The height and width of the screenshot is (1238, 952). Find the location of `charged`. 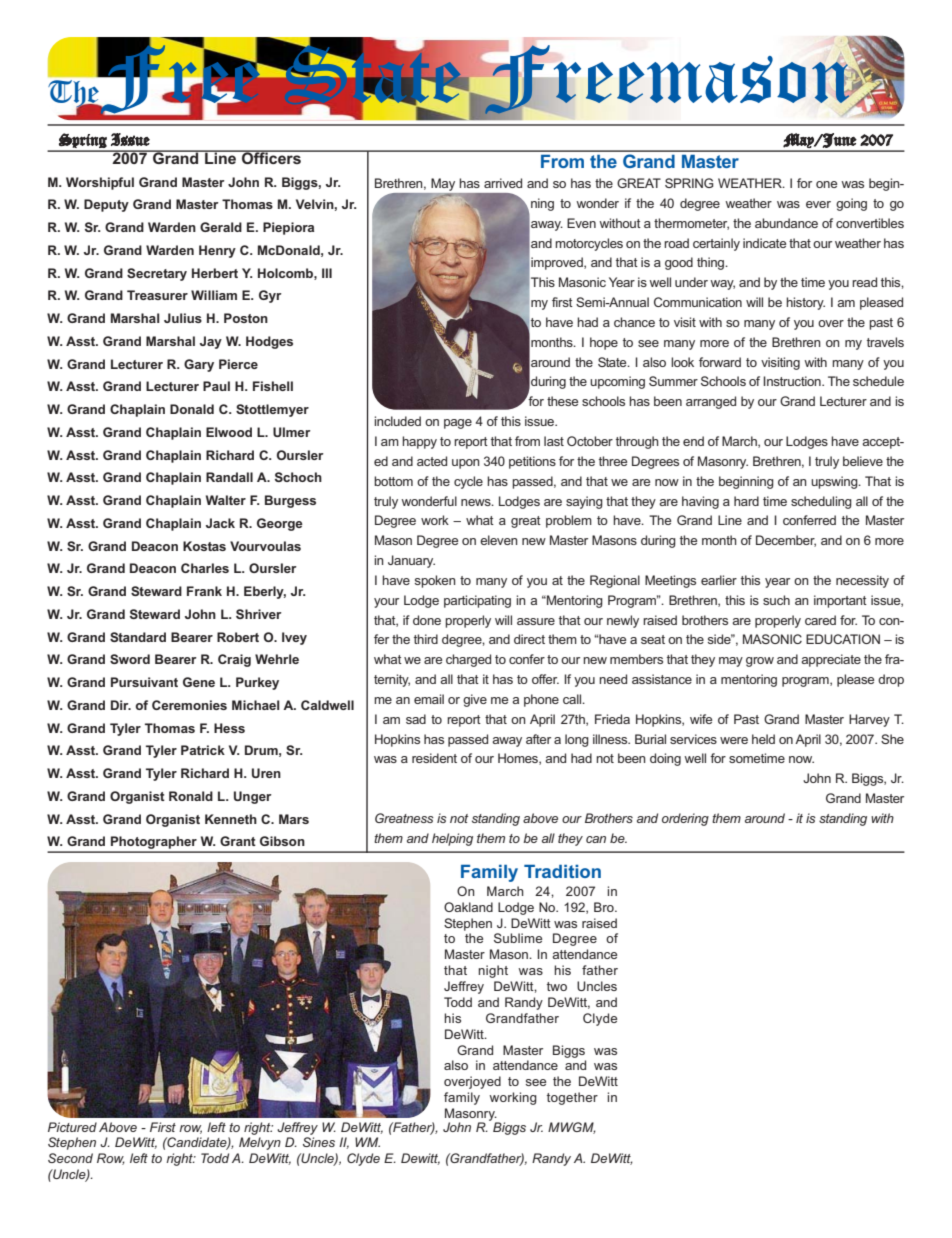

charged is located at coordinates (468, 660).
